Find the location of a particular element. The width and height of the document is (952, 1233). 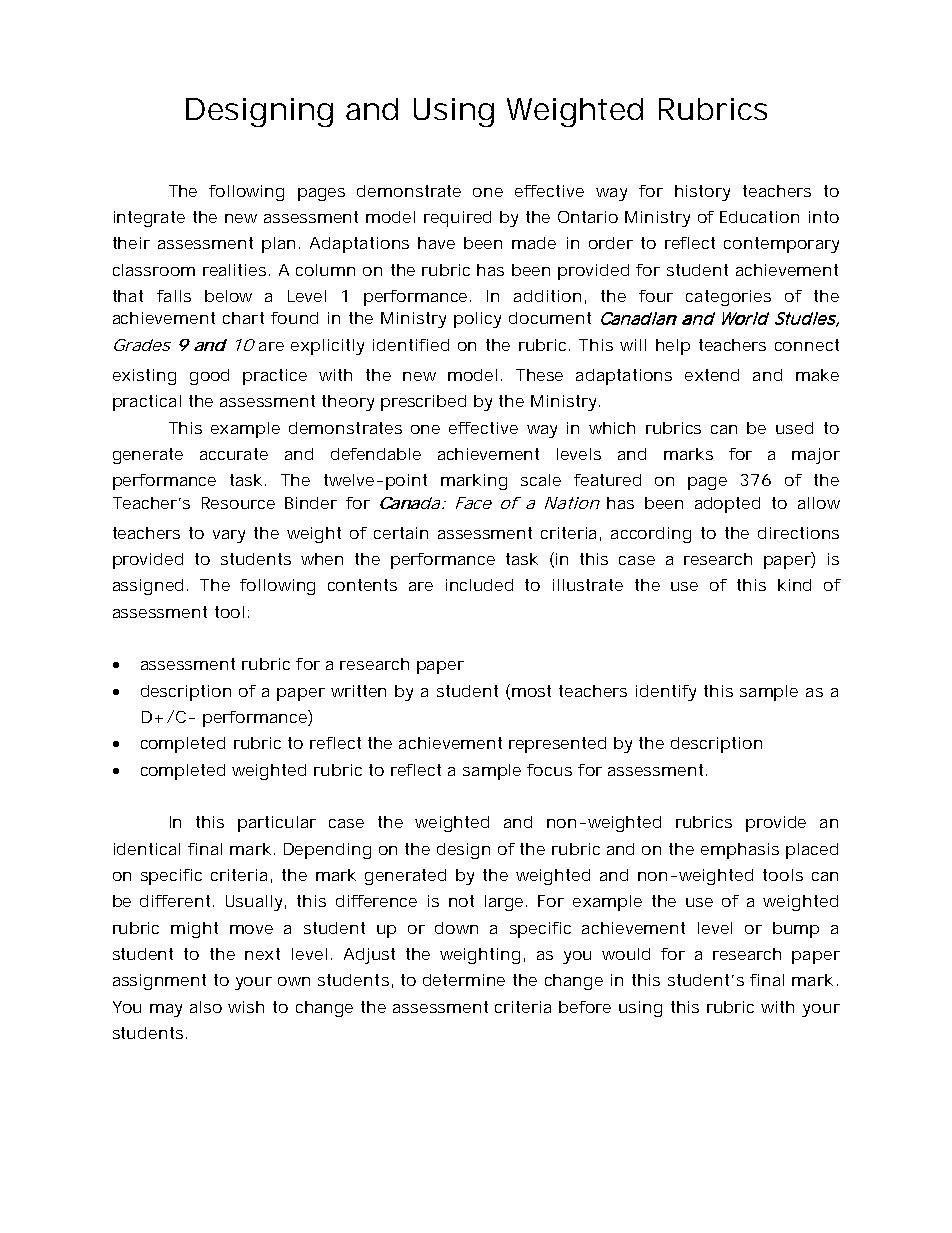

identify is located at coordinates (666, 693).
